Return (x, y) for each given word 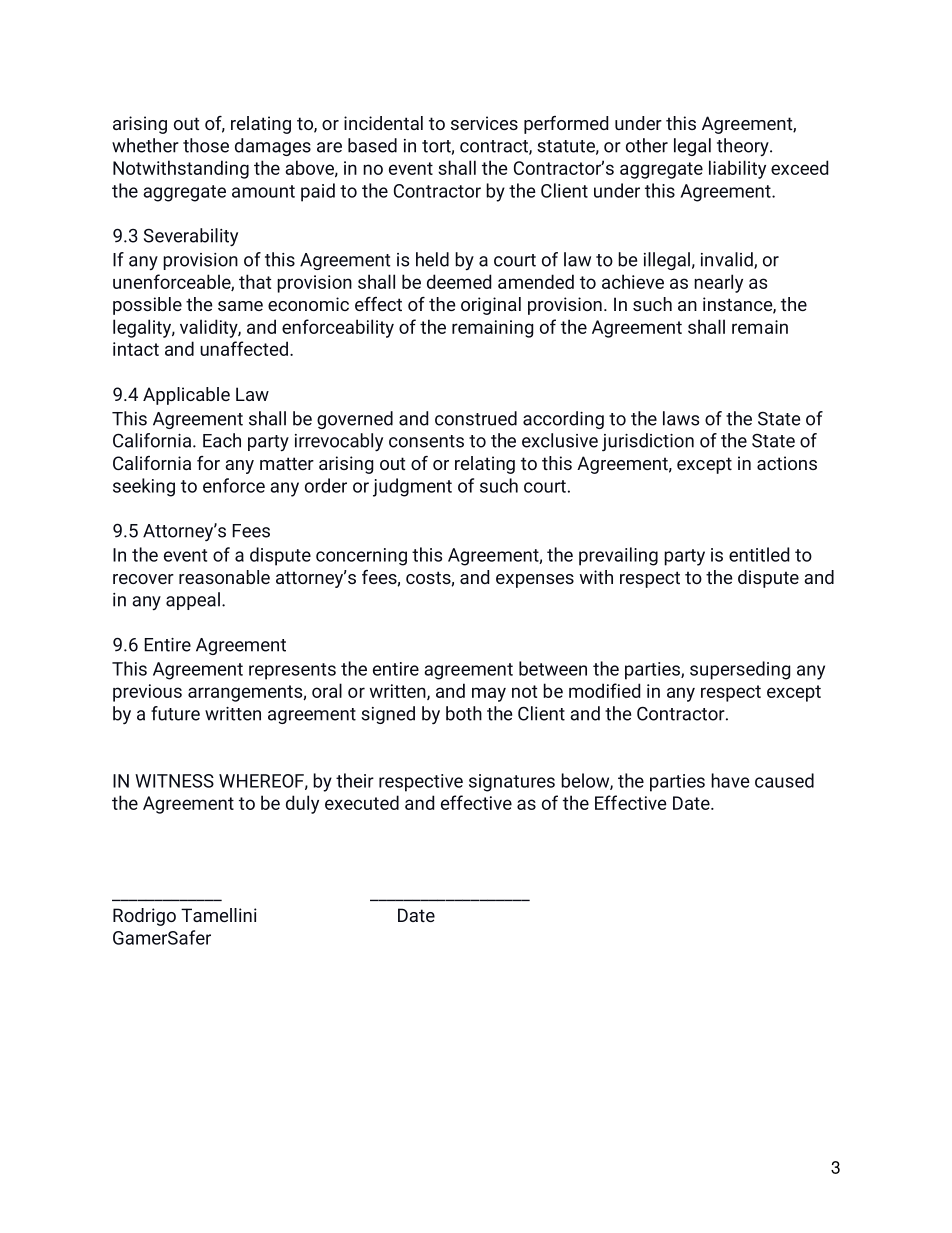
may (489, 694)
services (484, 123)
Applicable (186, 396)
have (730, 780)
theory (744, 147)
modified (605, 690)
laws (681, 418)
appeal (193, 601)
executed (362, 802)
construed (476, 418)
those (206, 145)
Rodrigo (144, 917)
